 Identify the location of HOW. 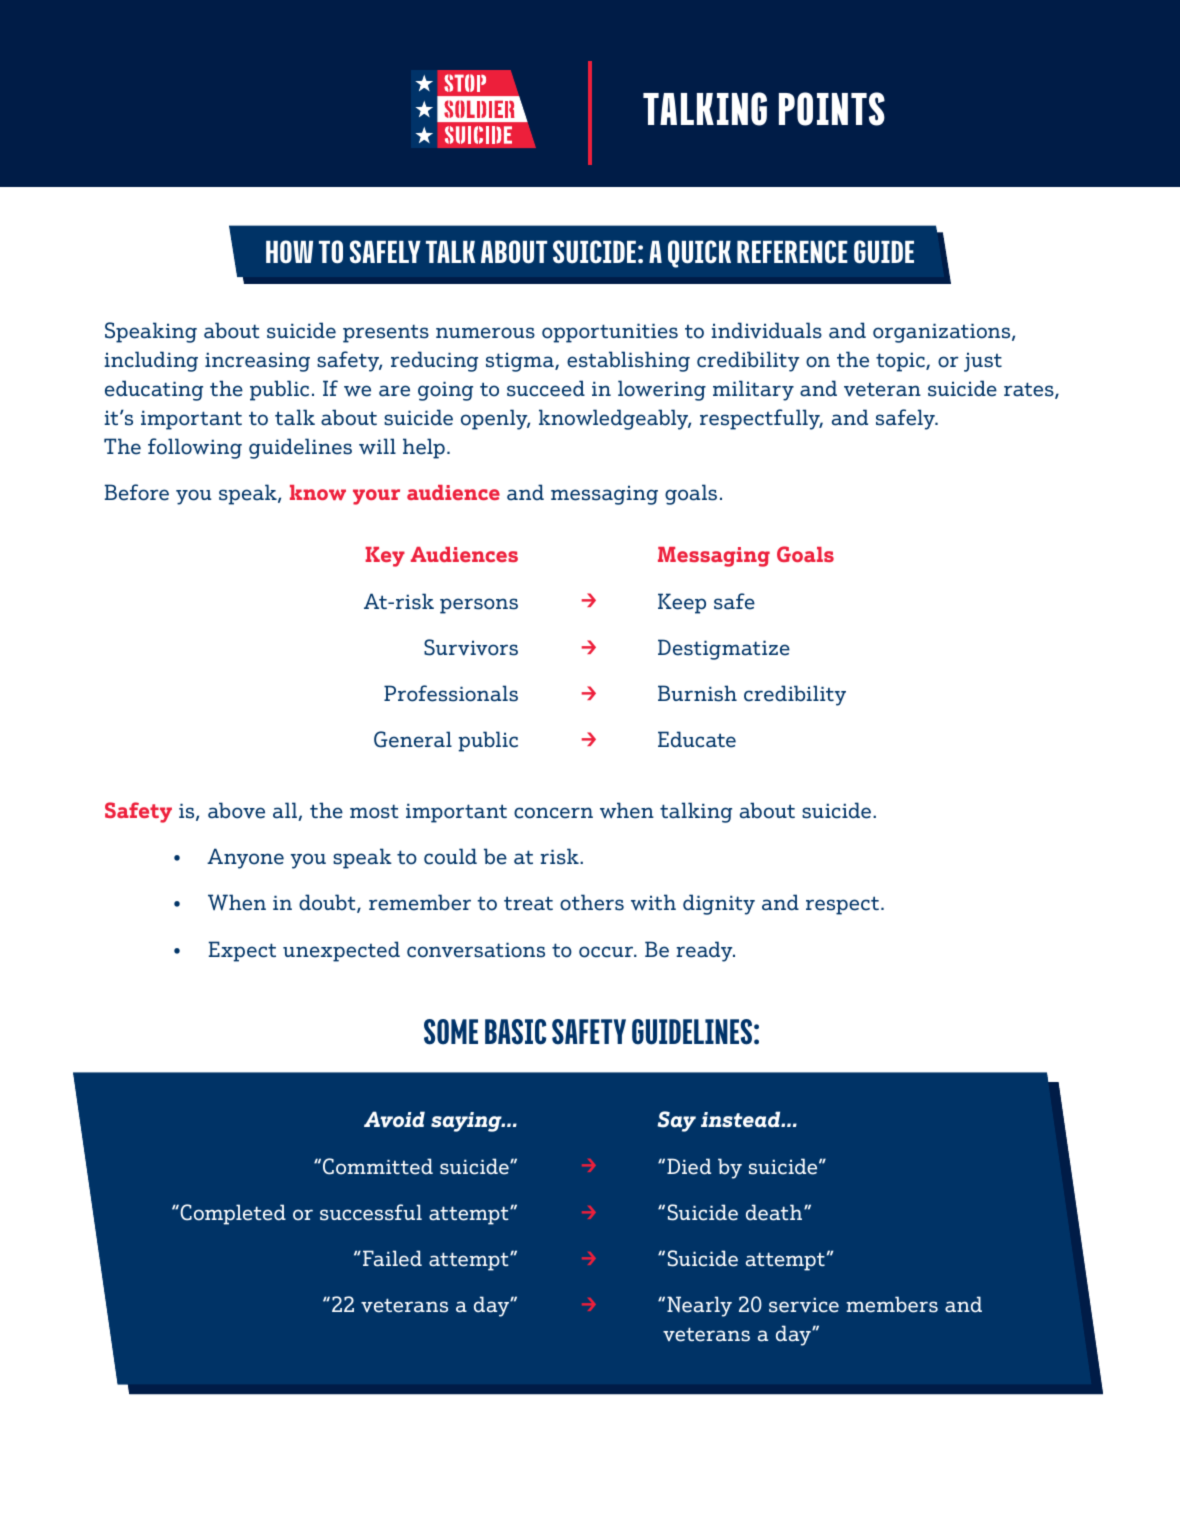
(289, 252).
